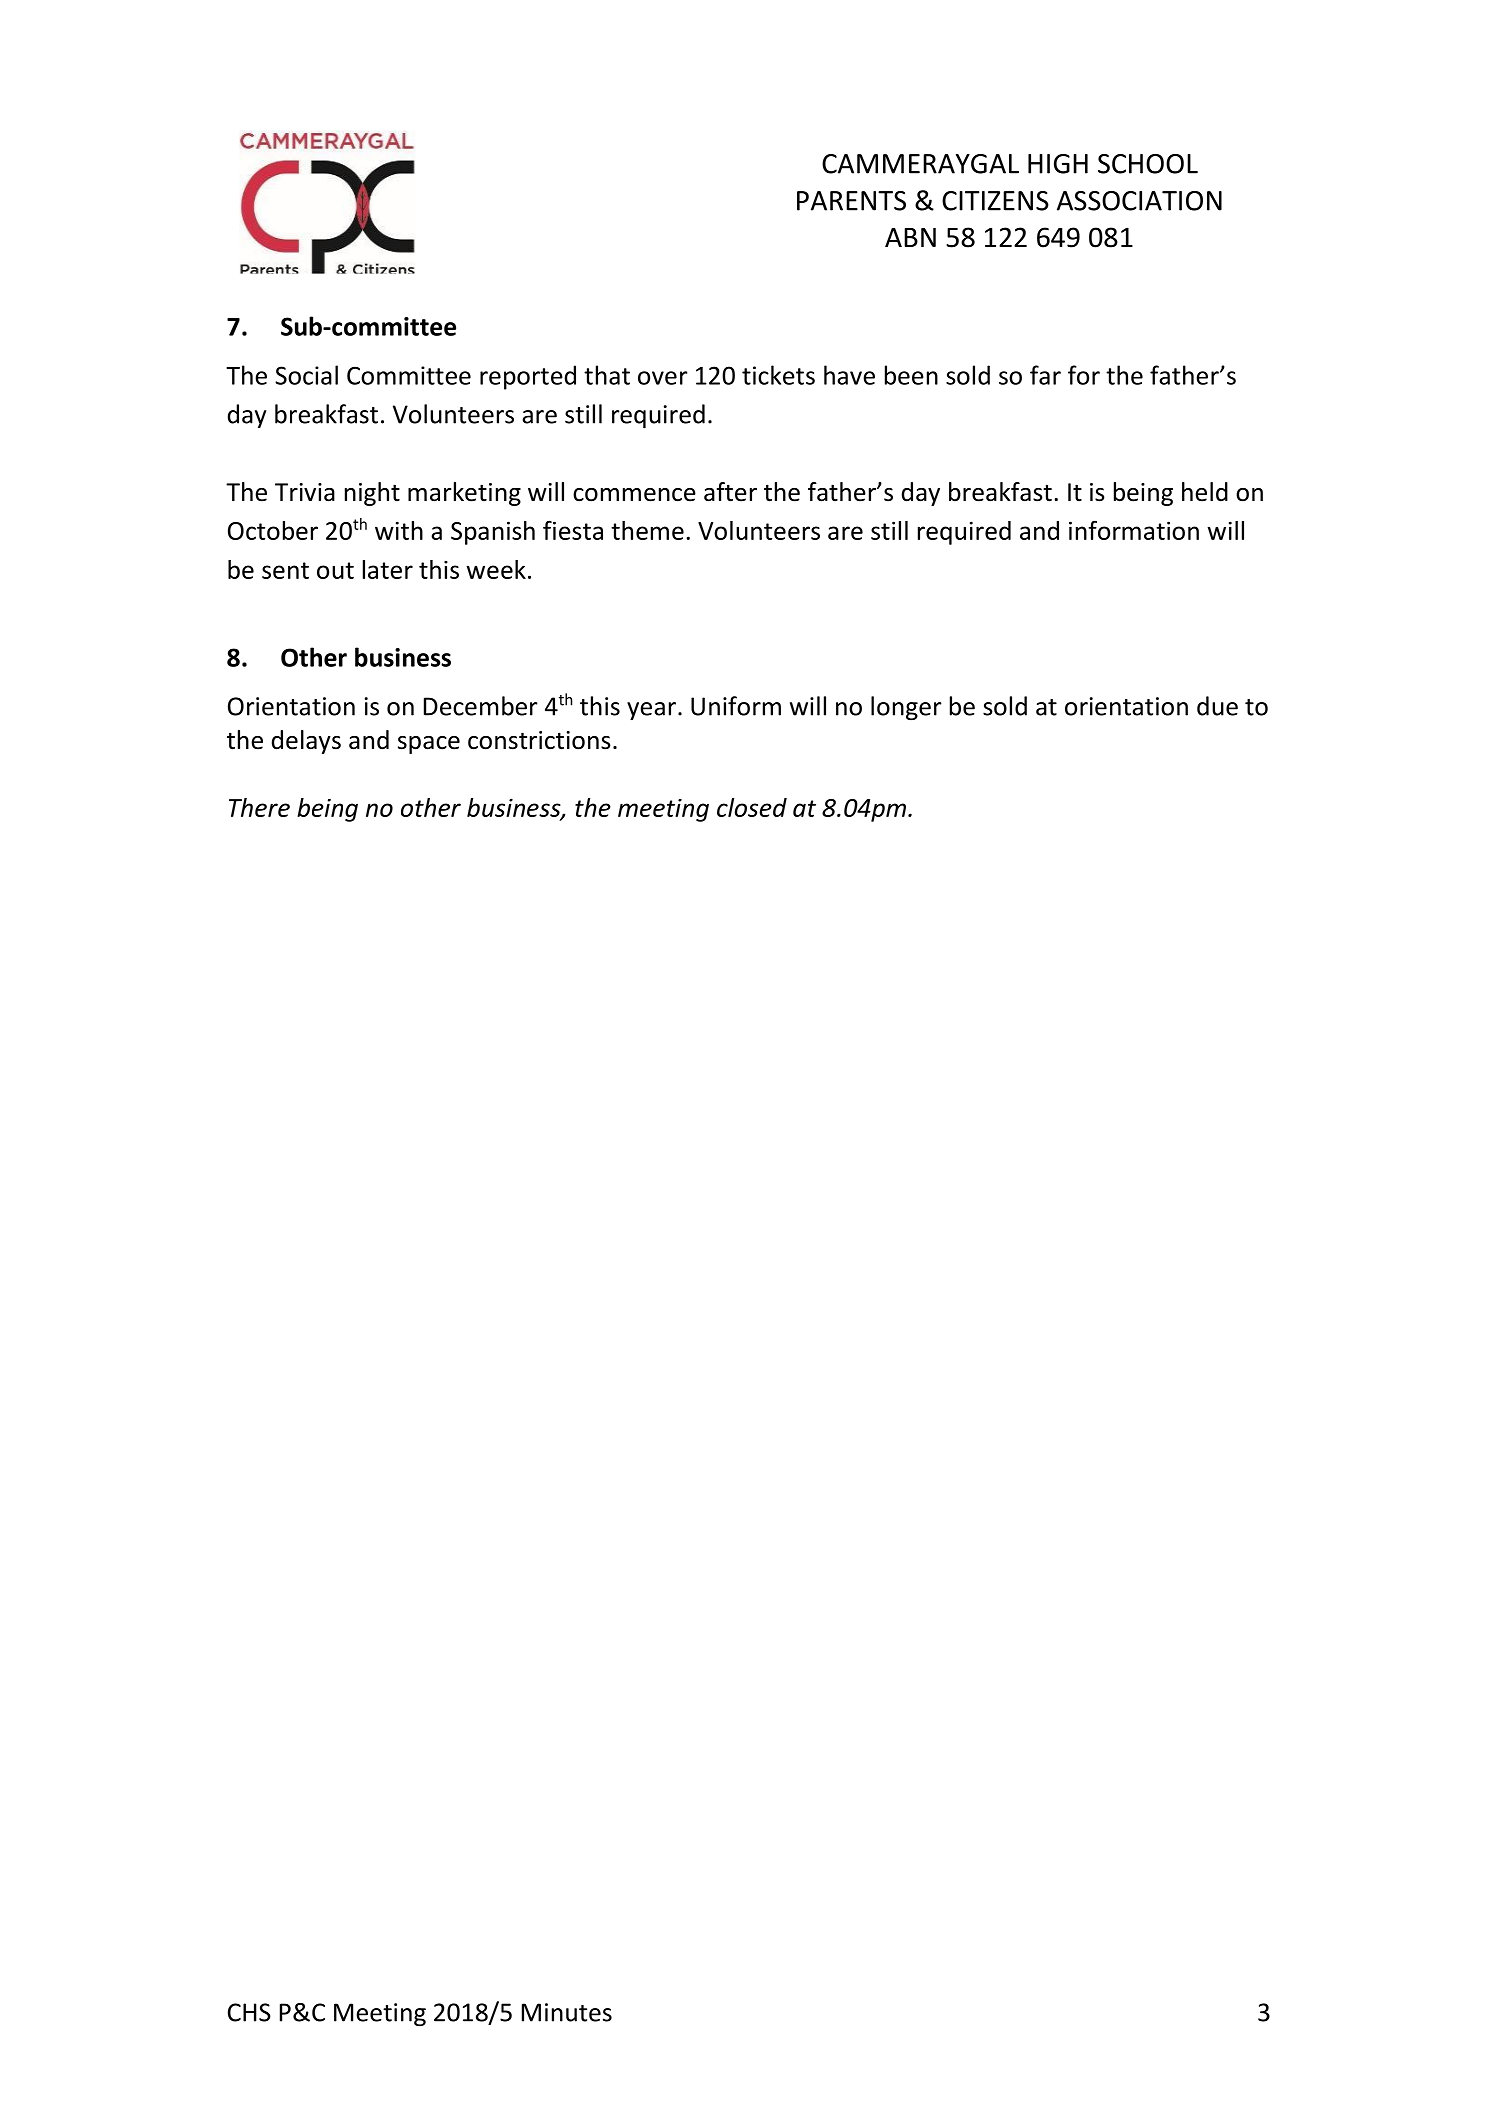 The width and height of the screenshot is (1497, 2119). What do you see at coordinates (1139, 201) in the screenshot?
I see `ASSOCIATION` at bounding box center [1139, 201].
